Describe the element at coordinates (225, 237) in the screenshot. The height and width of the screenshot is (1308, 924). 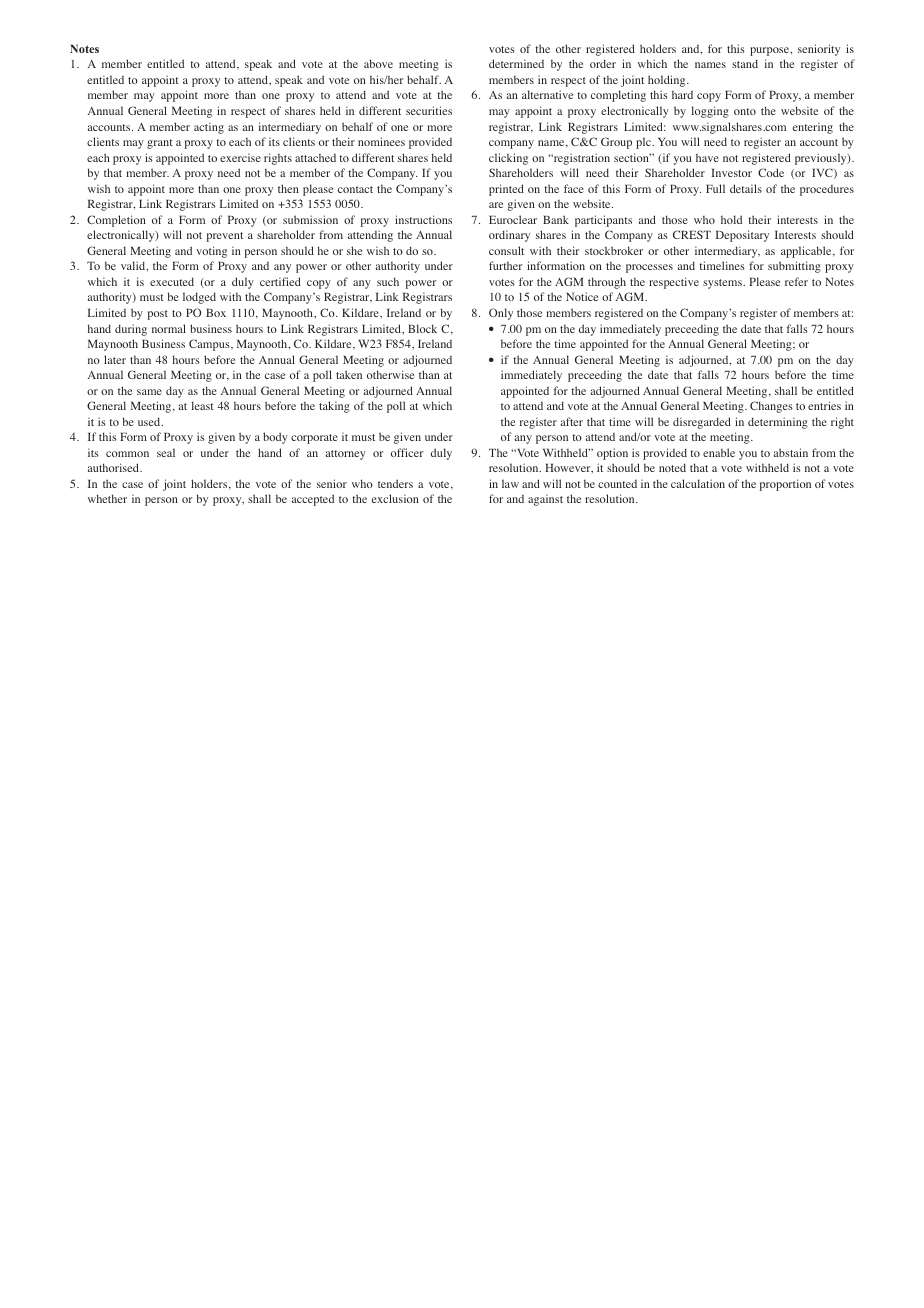
I see `prevent` at that location.
